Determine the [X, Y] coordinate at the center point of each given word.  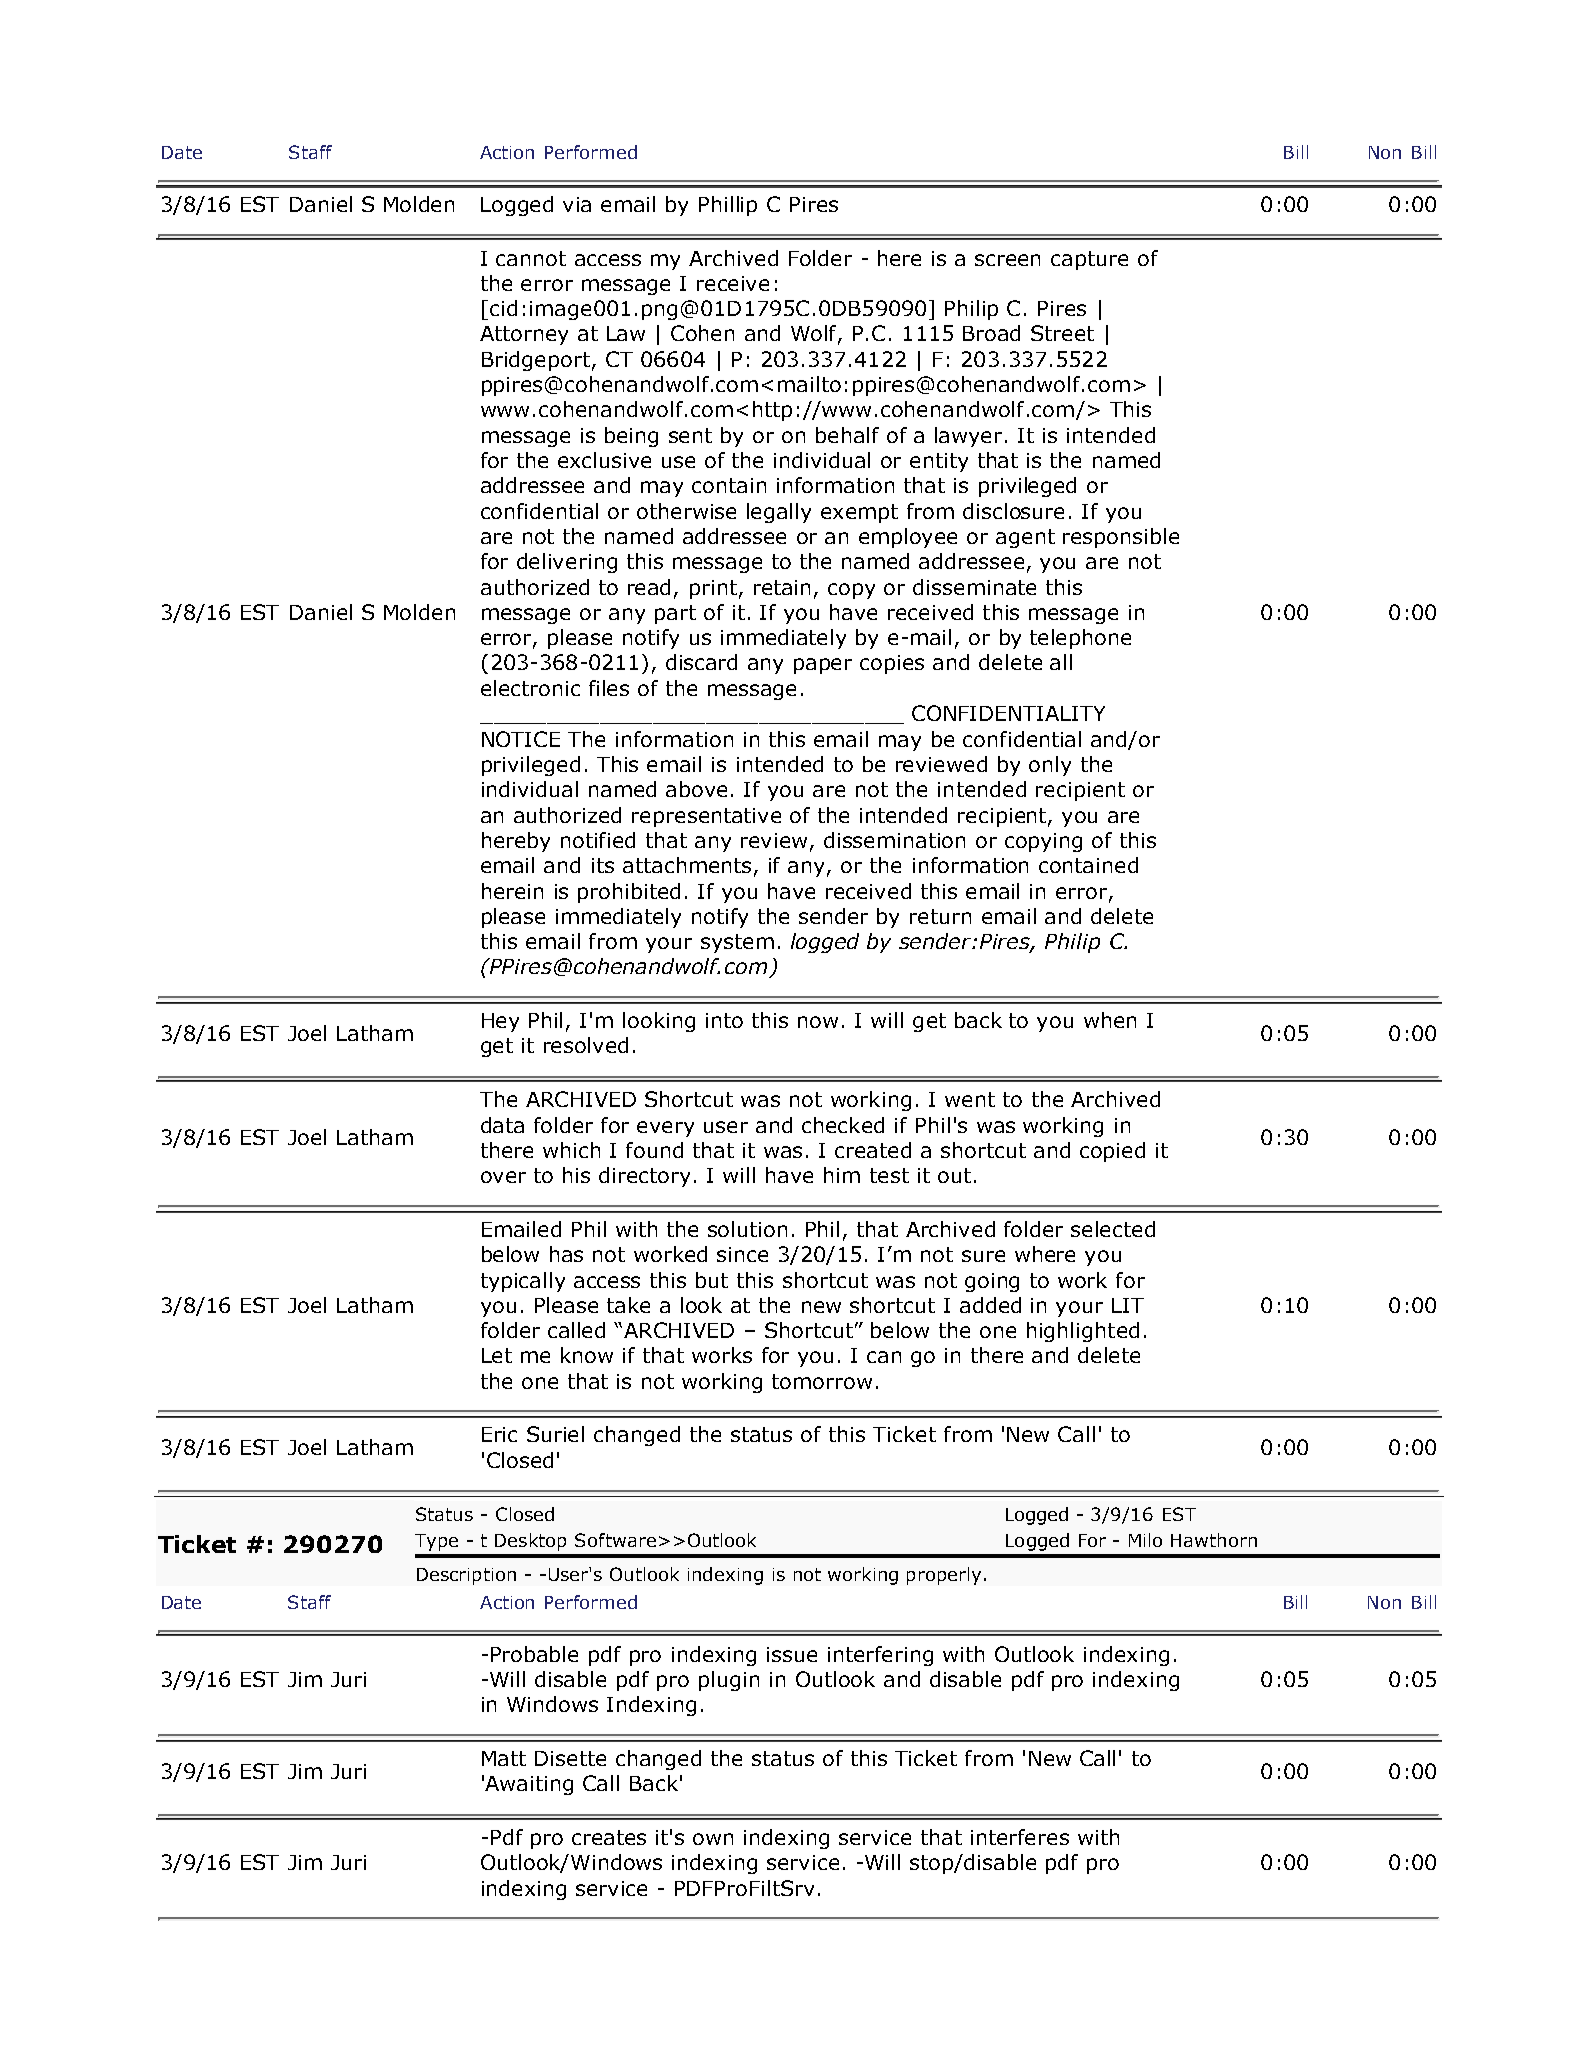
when [1110, 1020]
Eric [499, 1434]
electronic [530, 688]
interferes [1020, 1837]
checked [843, 1125]
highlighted [1083, 1332]
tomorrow [822, 1381]
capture [1089, 260]
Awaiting [529, 1785]
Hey [500, 1022]
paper [823, 666]
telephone [1080, 639]
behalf [847, 435]
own [713, 1839]
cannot [531, 258]
